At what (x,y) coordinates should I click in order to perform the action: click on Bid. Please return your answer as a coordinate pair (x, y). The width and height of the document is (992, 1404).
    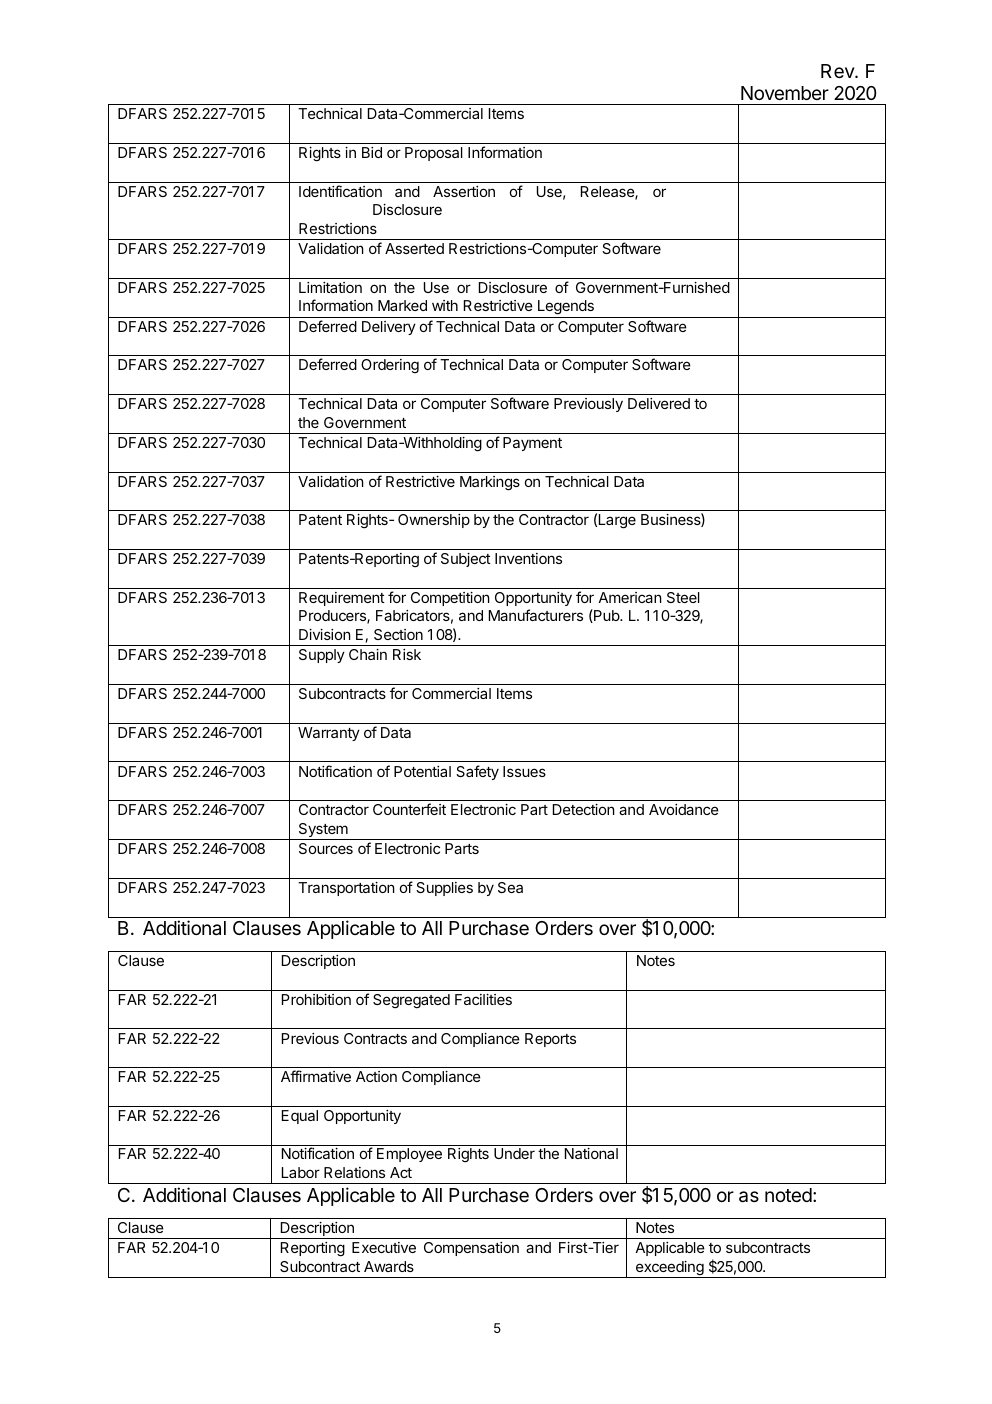
    Looking at the image, I should click on (372, 152).
